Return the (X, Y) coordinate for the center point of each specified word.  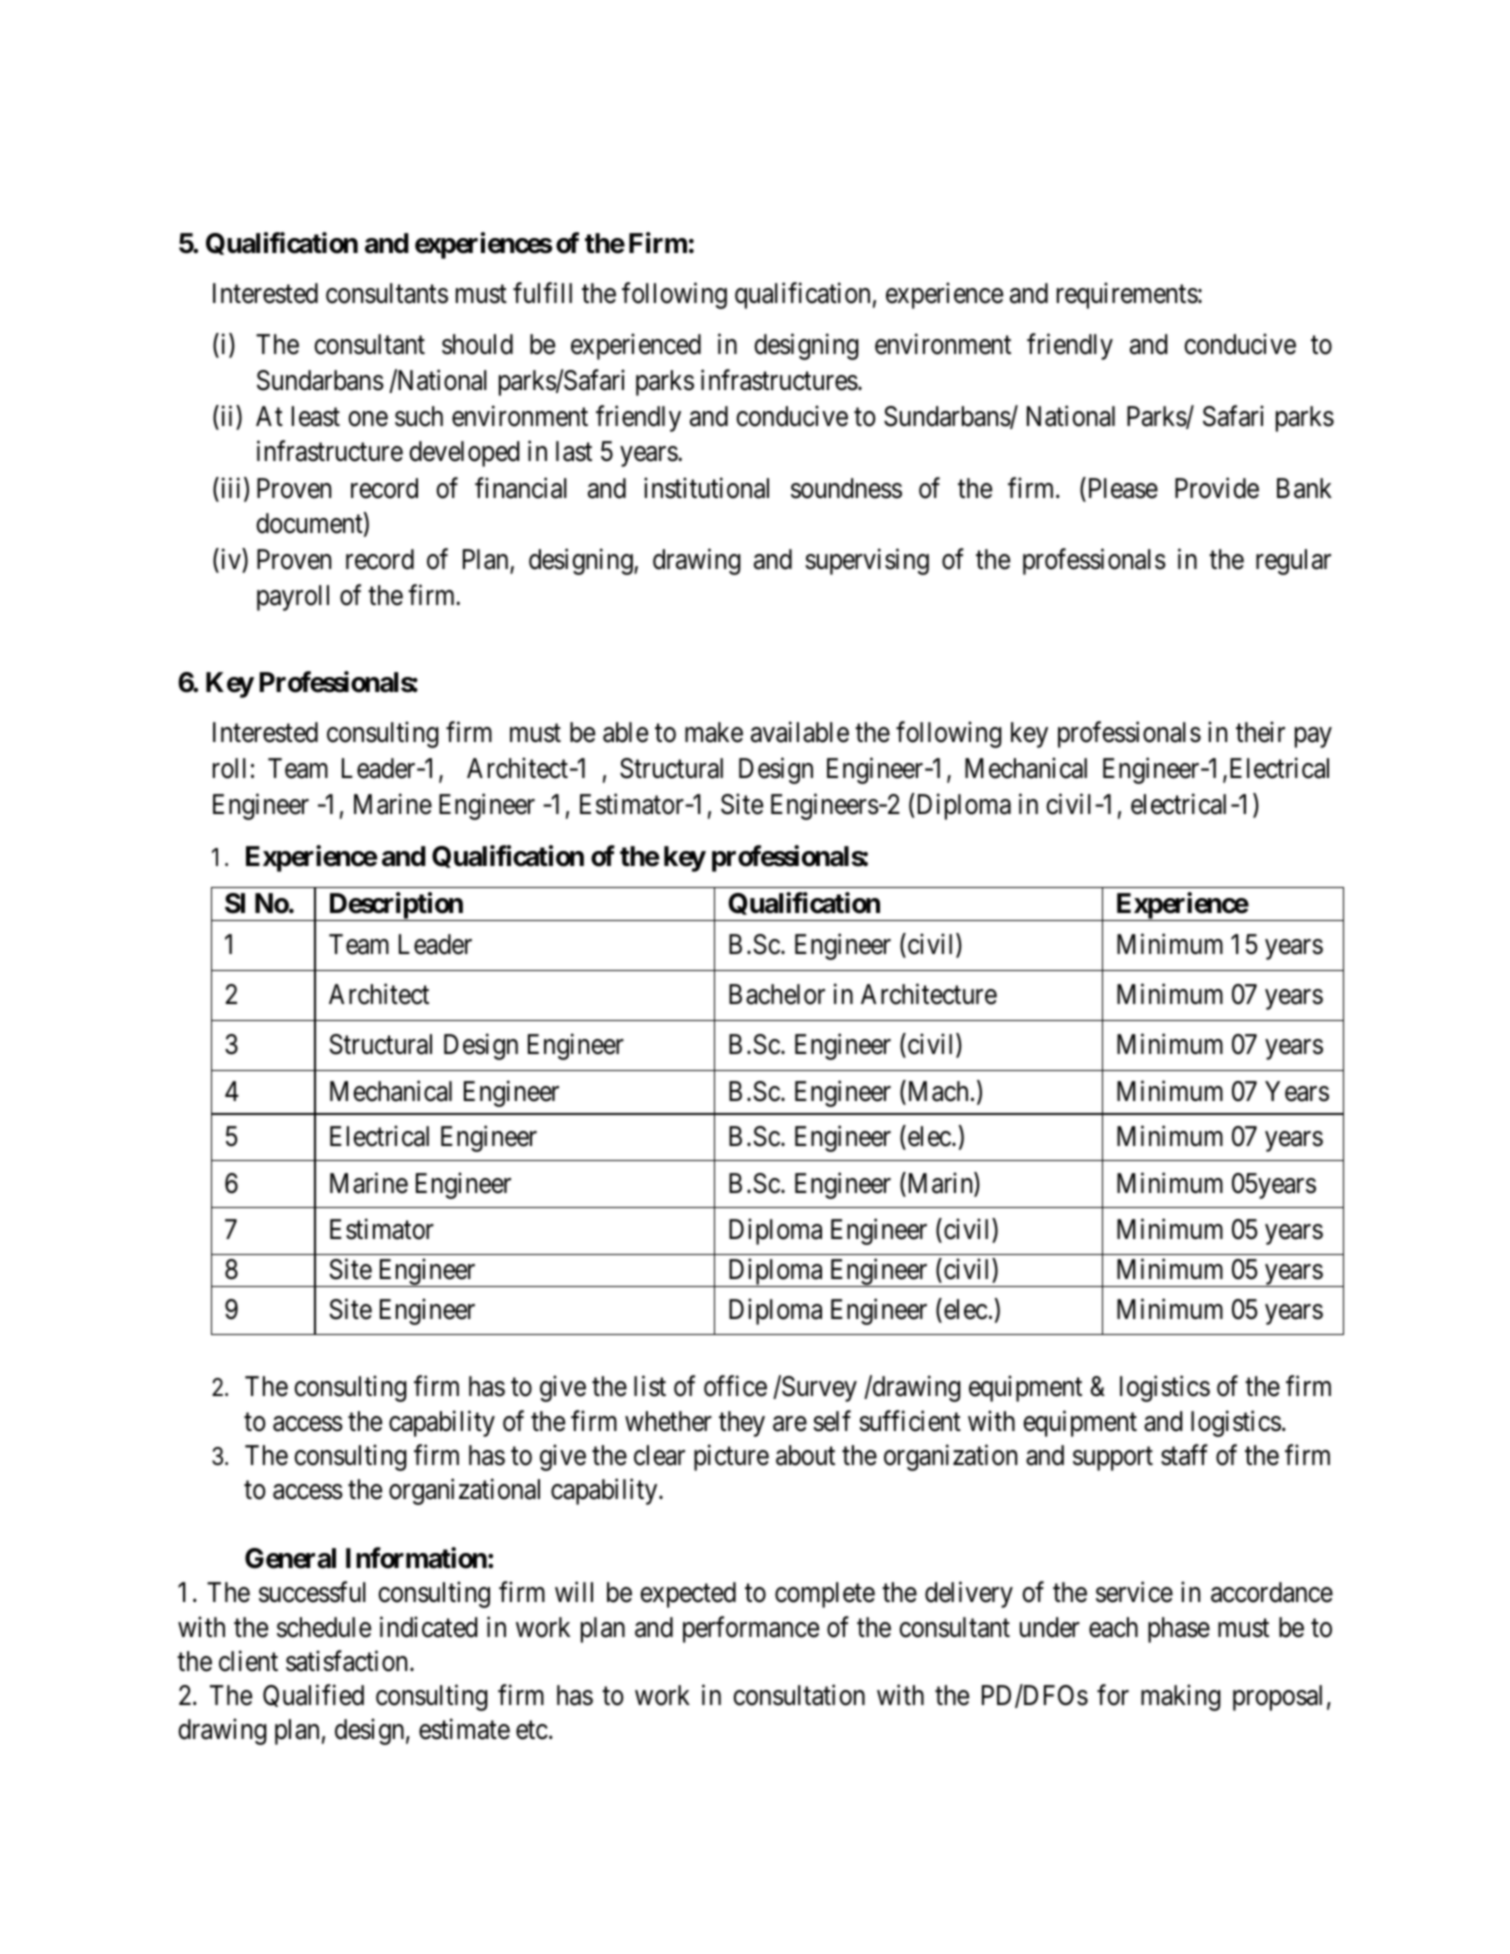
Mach (936, 1092)
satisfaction (348, 1661)
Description (395, 906)
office (735, 1386)
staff (1184, 1455)
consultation (799, 1695)
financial (521, 488)
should (477, 344)
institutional (706, 488)
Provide (1217, 488)
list (650, 1386)
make (714, 732)
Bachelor (777, 994)
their (1260, 732)
